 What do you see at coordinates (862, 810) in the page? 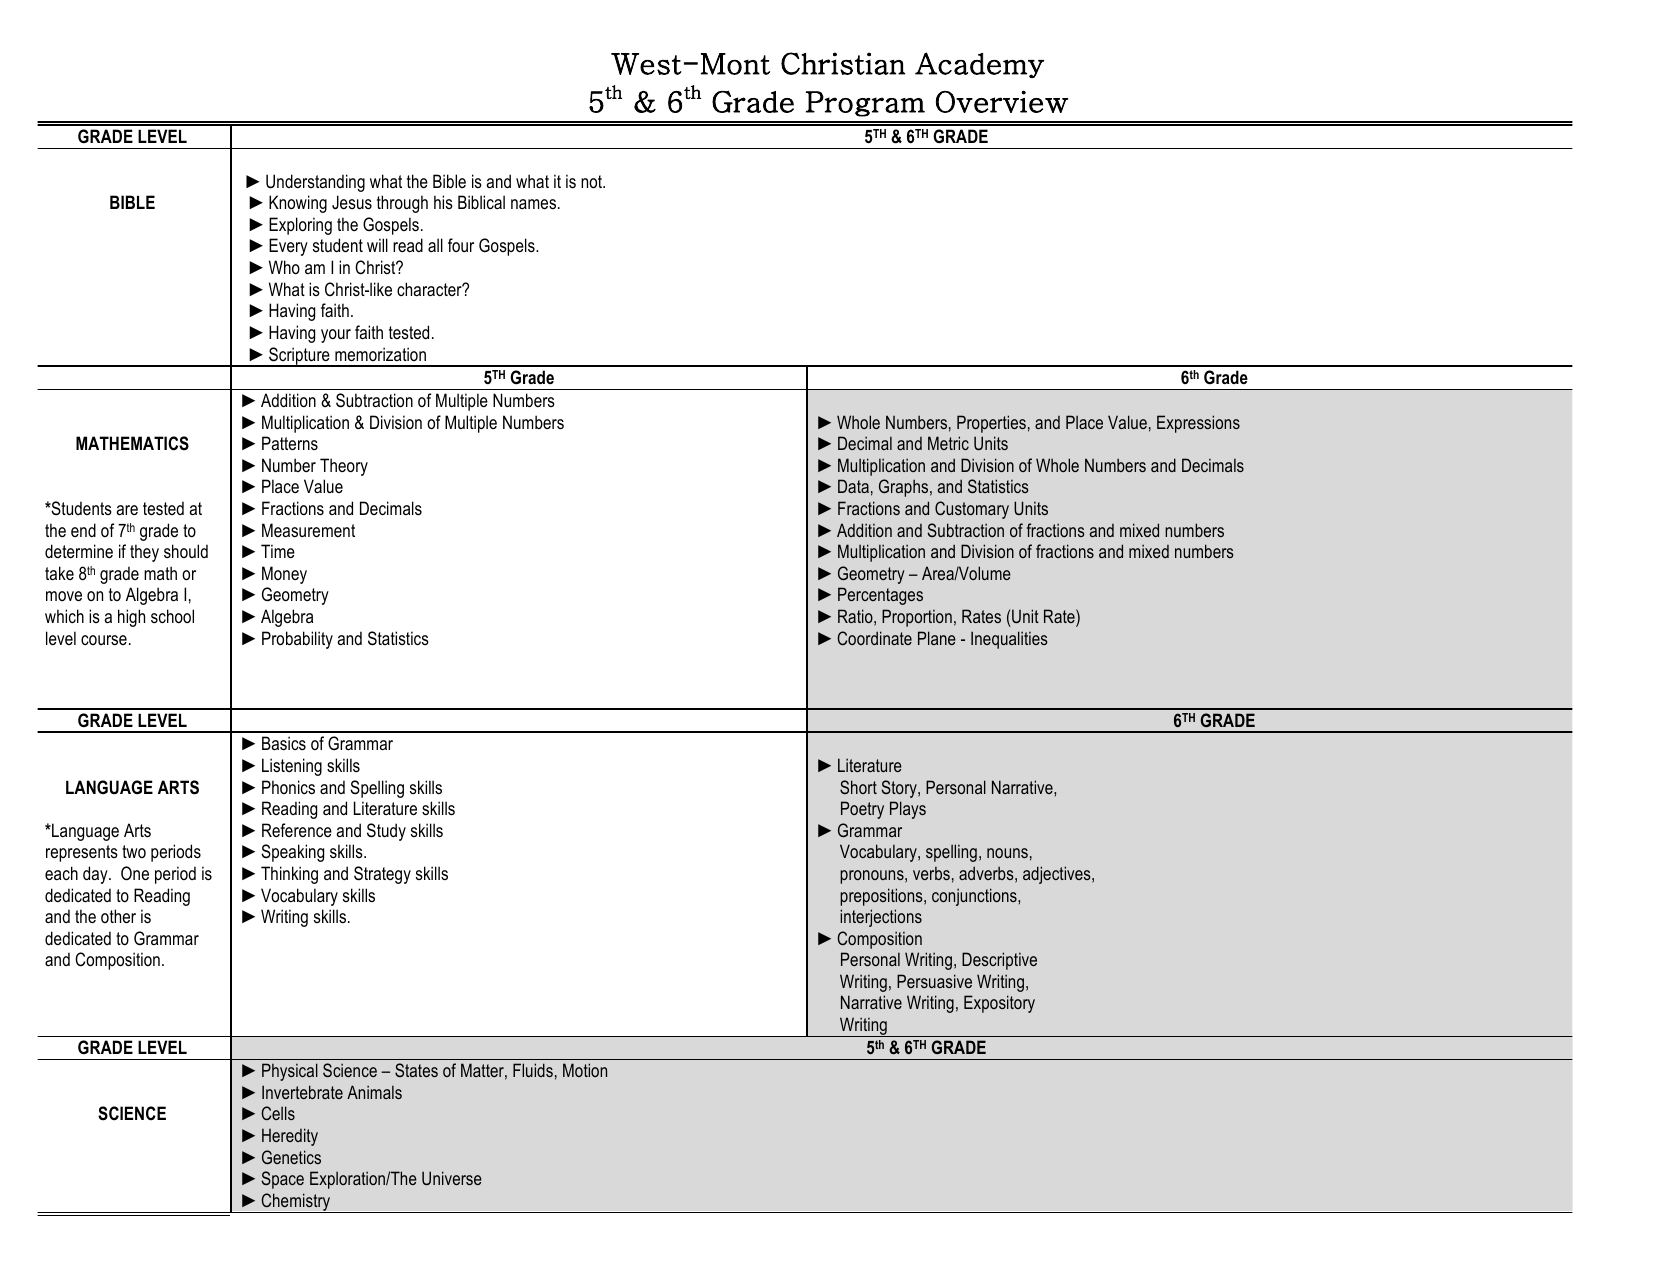
I see `Poetry` at bounding box center [862, 810].
